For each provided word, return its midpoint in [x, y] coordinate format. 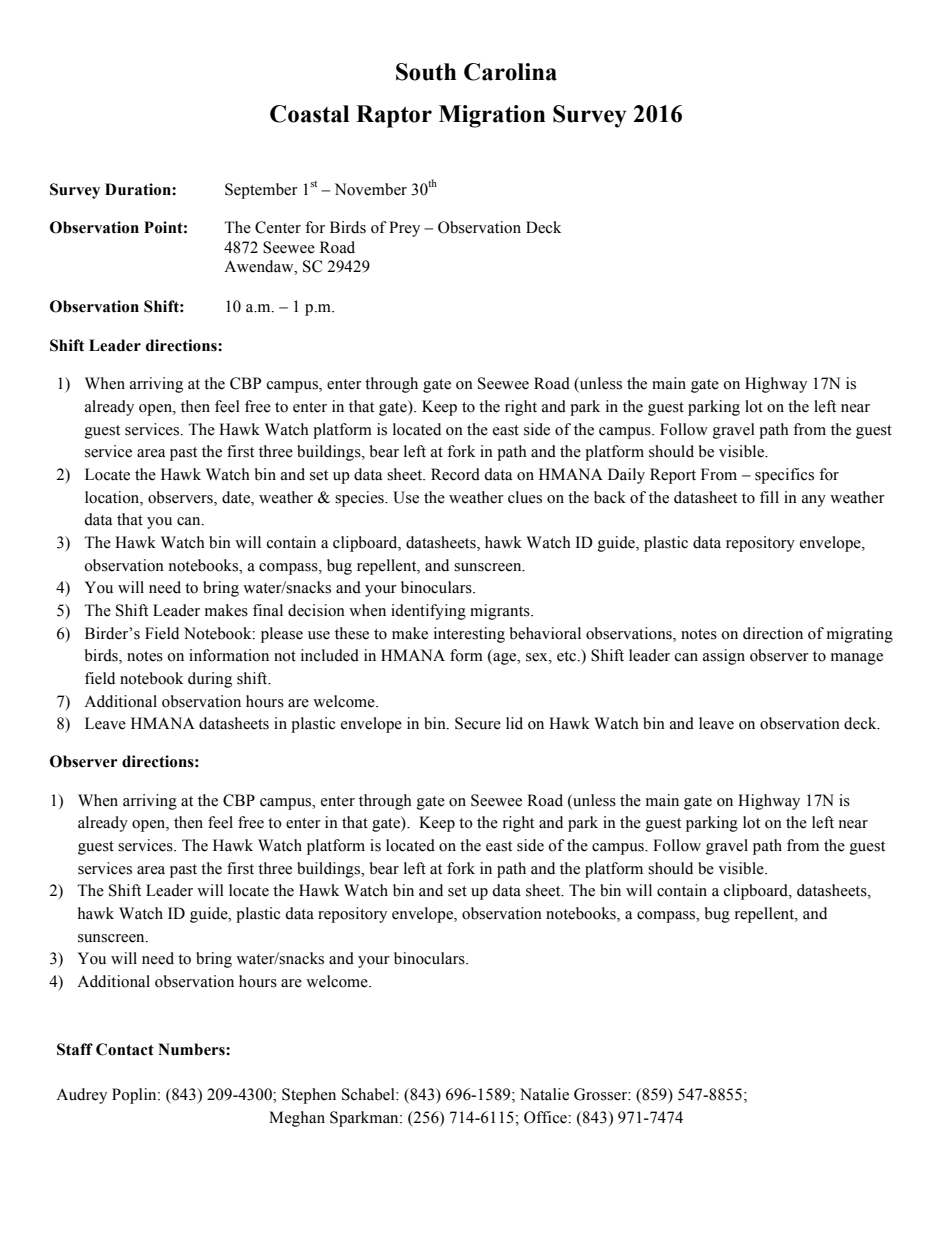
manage [857, 659]
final [268, 610]
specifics [784, 476]
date [237, 497]
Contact [125, 1049]
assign [724, 657]
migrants [501, 612]
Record [455, 474]
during [210, 680]
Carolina [510, 72]
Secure [478, 723]
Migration [492, 116]
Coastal [309, 114]
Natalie [544, 1094]
